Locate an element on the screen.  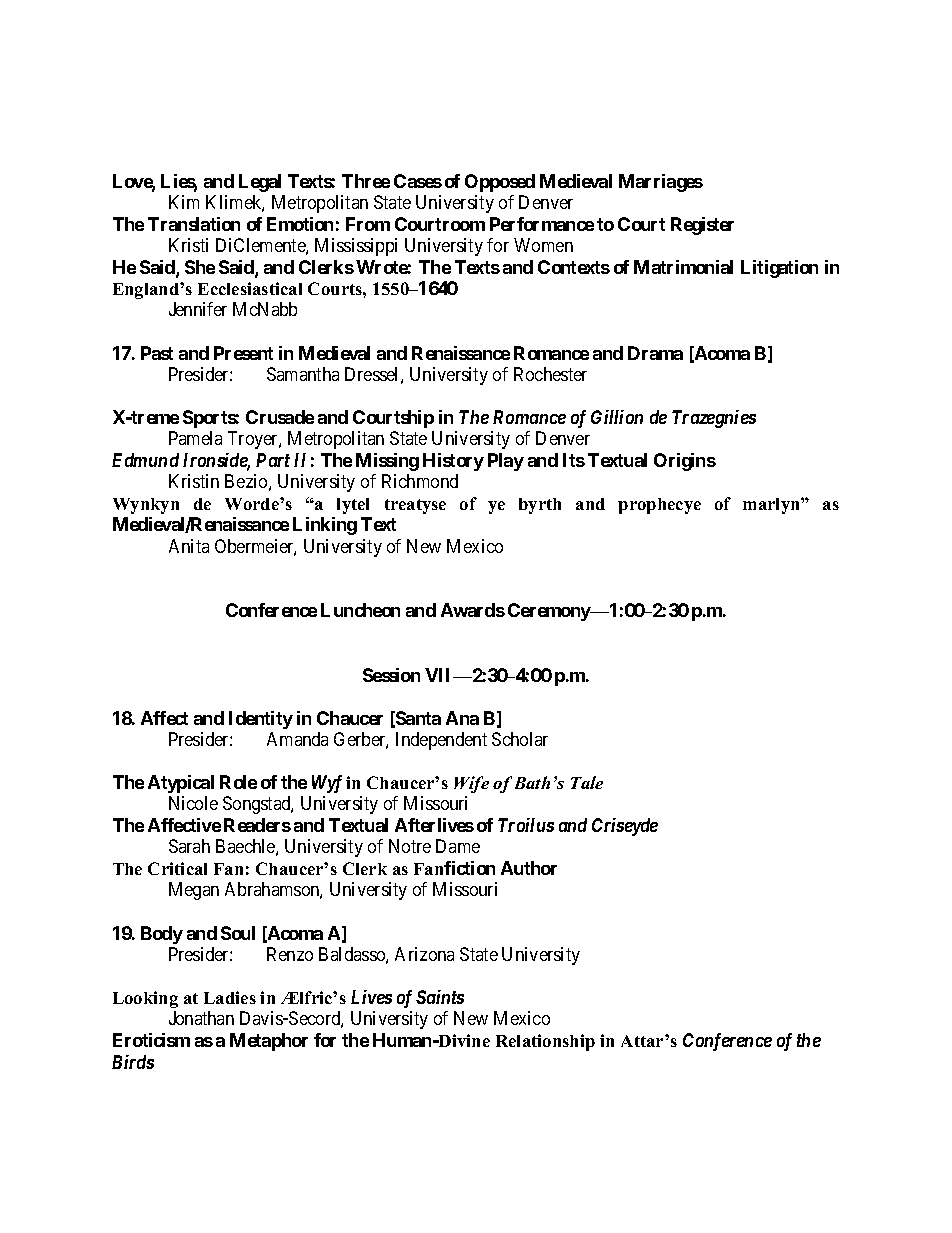
Role is located at coordinates (238, 782).
